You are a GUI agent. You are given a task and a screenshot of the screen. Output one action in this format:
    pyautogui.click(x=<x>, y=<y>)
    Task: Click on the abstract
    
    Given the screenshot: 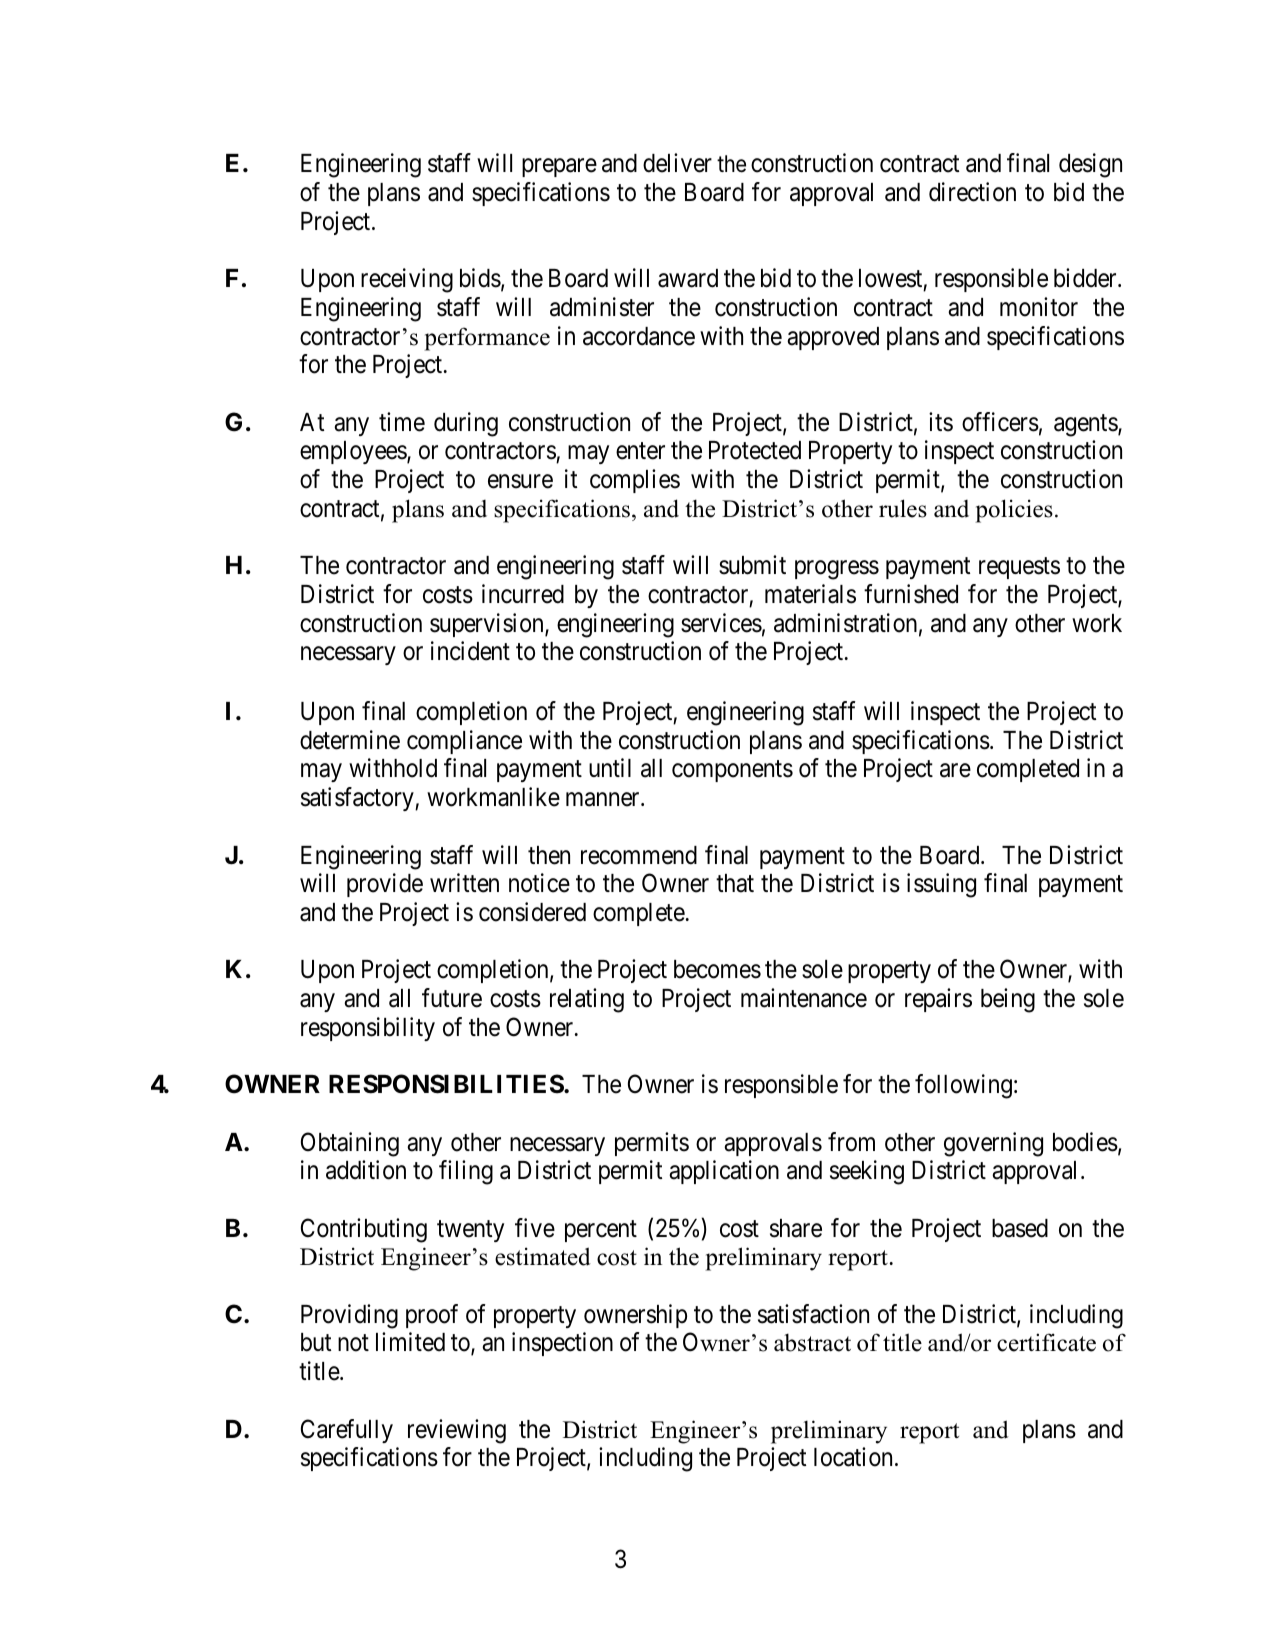 What is the action you would take?
    pyautogui.click(x=812, y=1342)
